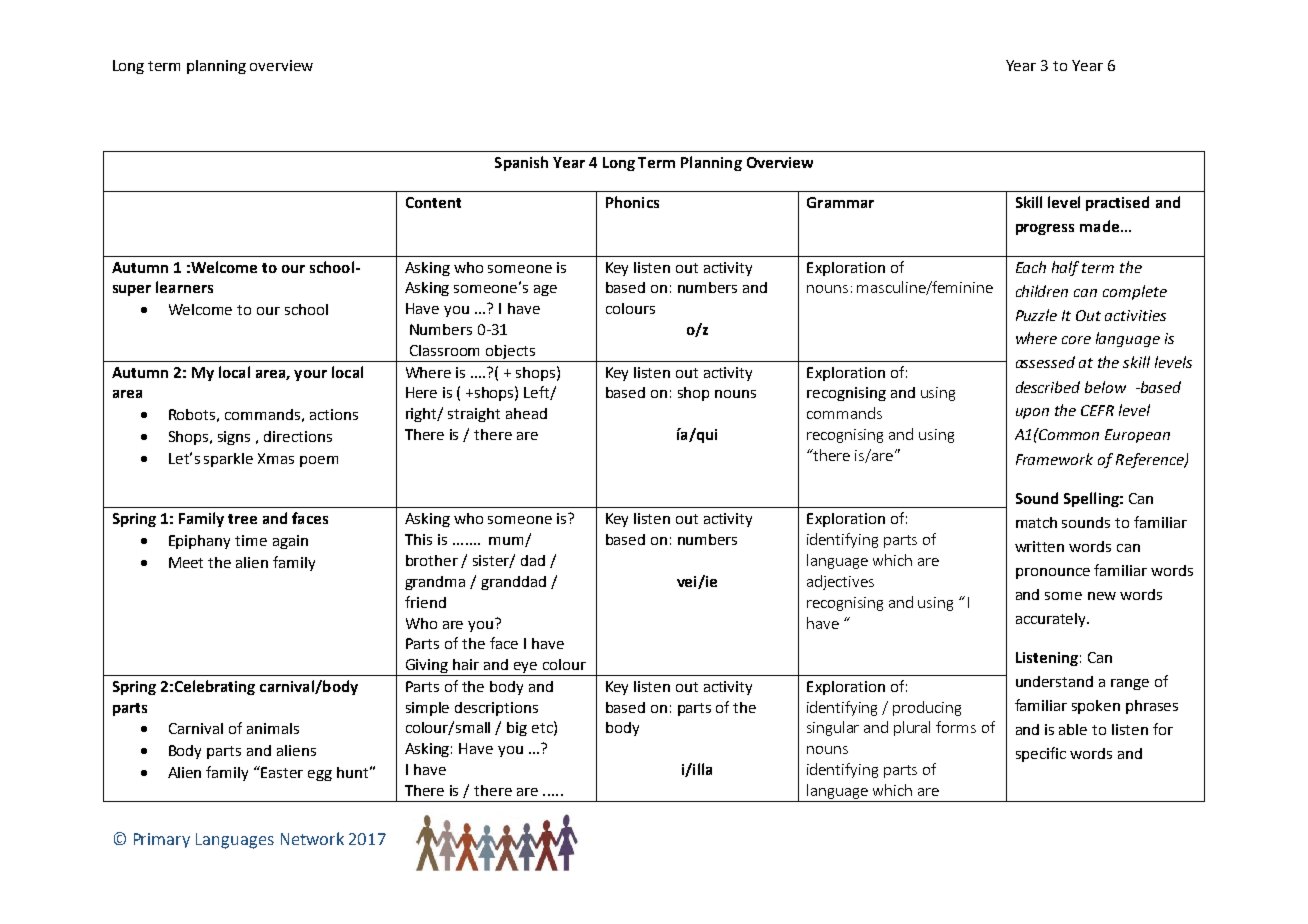 This image has height=924, width=1308. I want to click on big, so click(517, 729).
